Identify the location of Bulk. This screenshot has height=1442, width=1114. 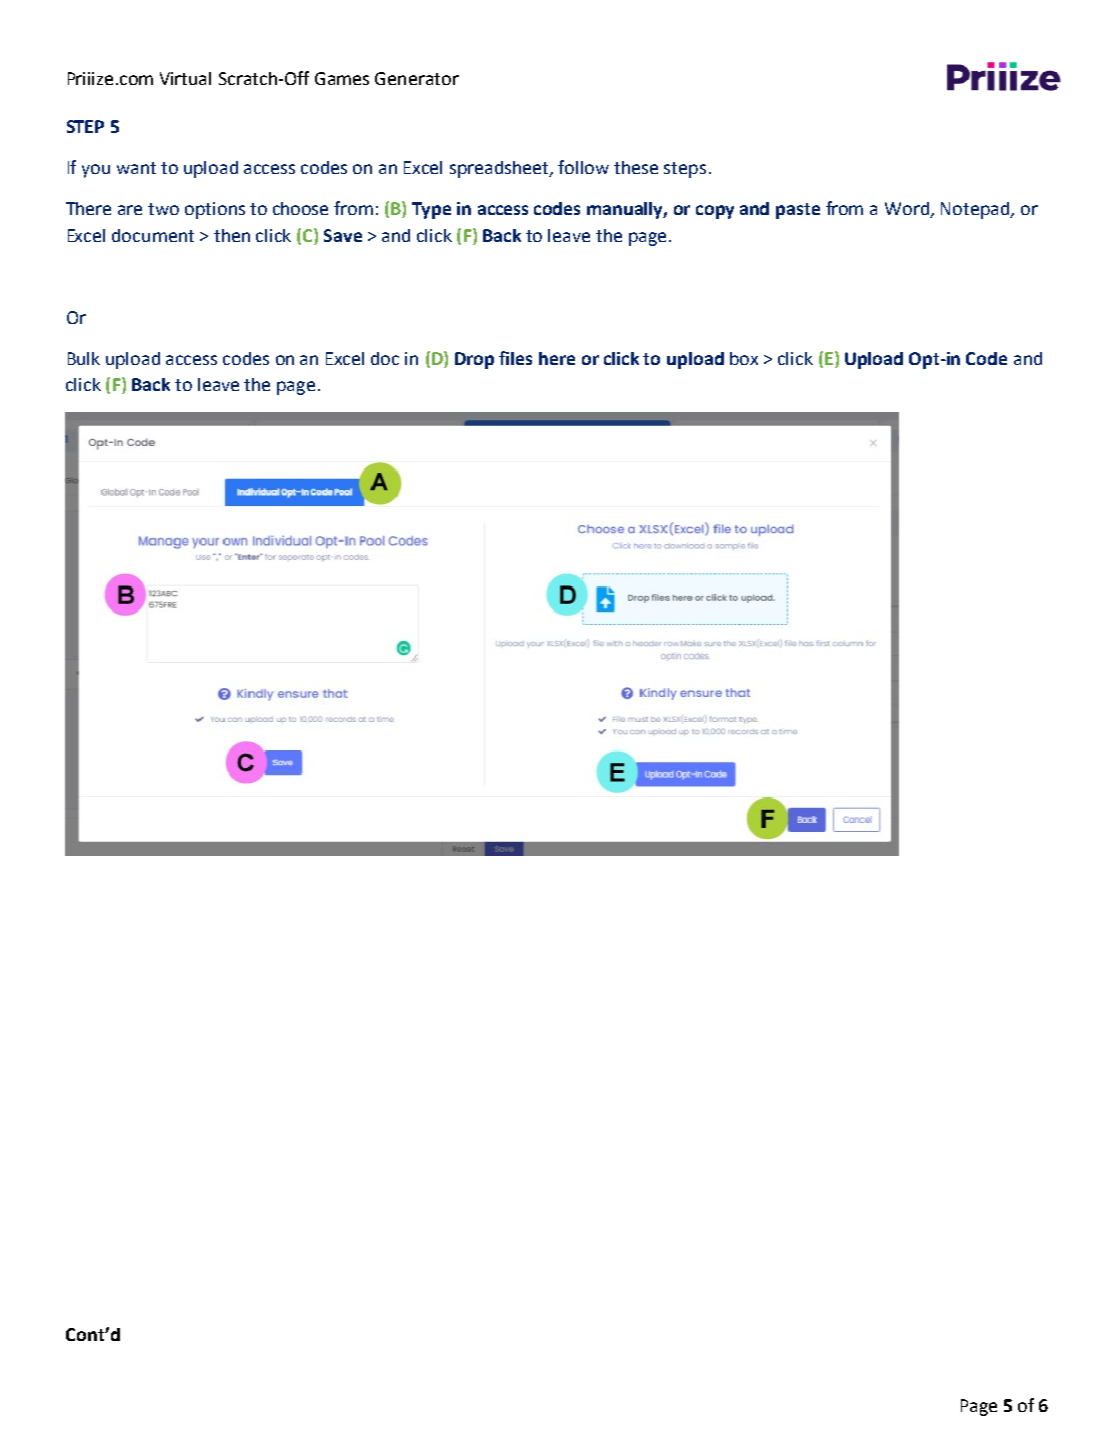
(84, 358).
